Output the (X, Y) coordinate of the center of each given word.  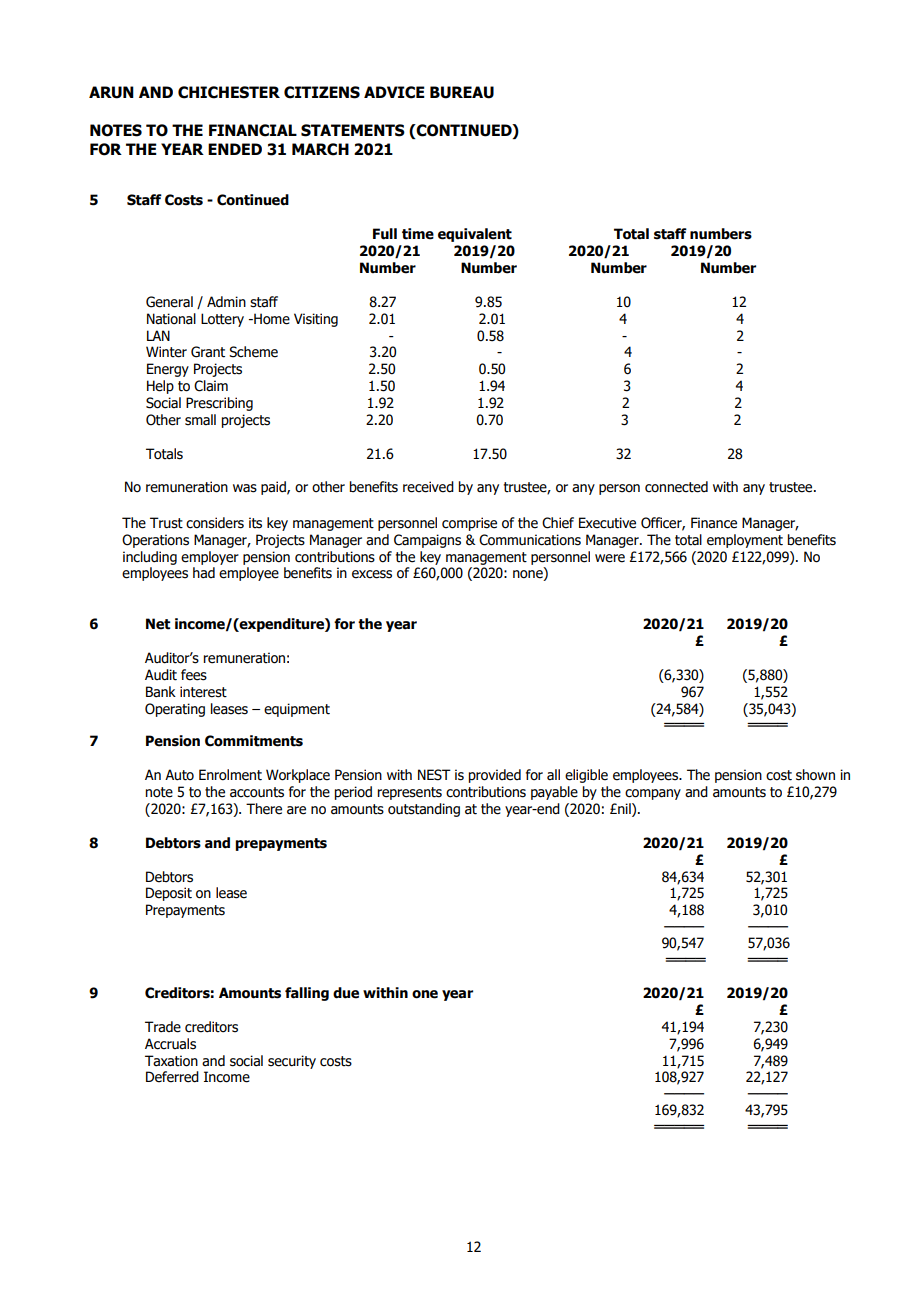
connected (676, 487)
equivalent (475, 235)
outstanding (424, 810)
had (204, 573)
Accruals (170, 1044)
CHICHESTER (229, 92)
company (653, 794)
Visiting (316, 320)
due (346, 993)
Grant (208, 352)
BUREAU (462, 92)
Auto (179, 775)
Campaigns (427, 541)
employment (745, 541)
